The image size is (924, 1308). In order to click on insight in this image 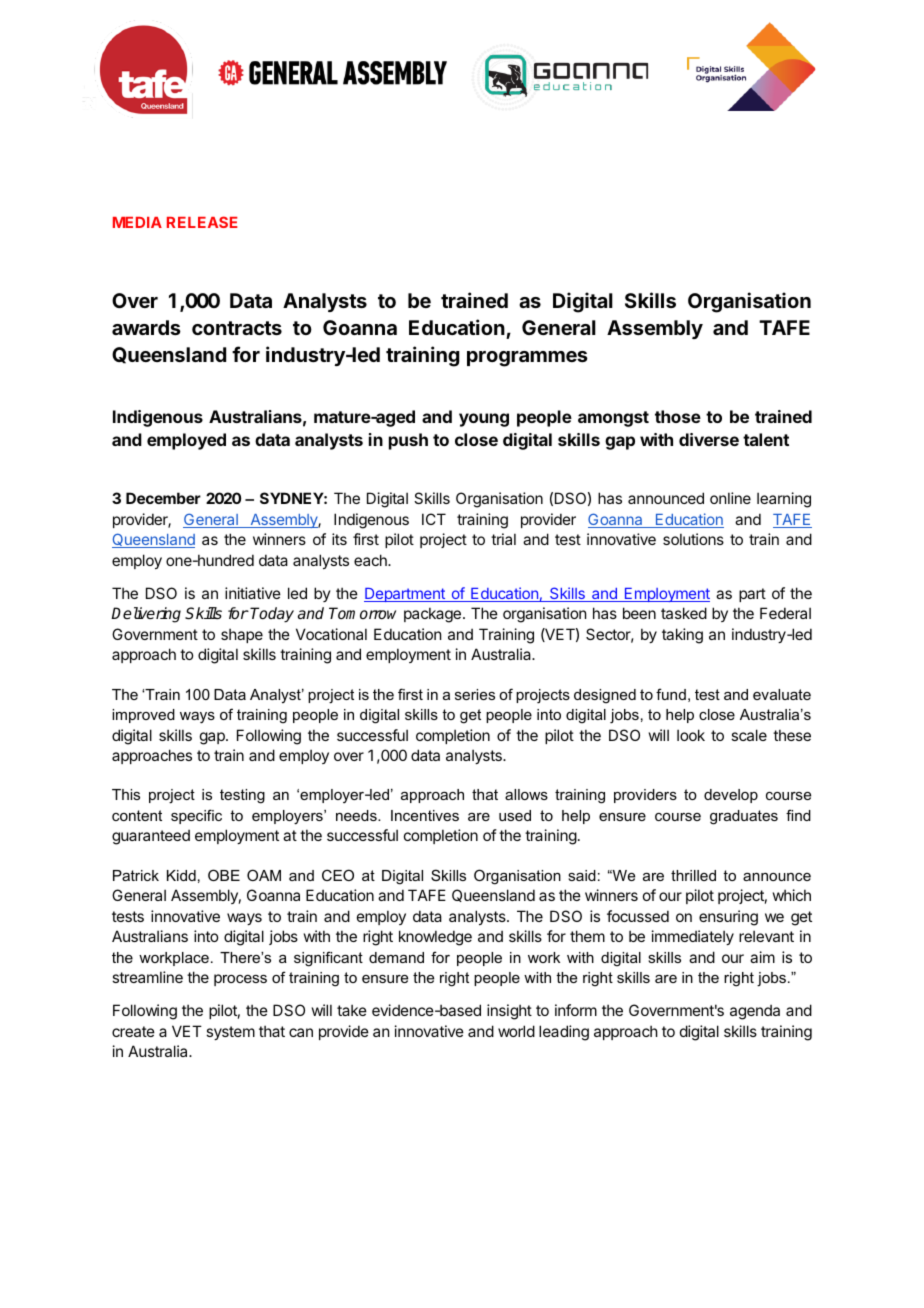, I will do `click(509, 1012)`.
